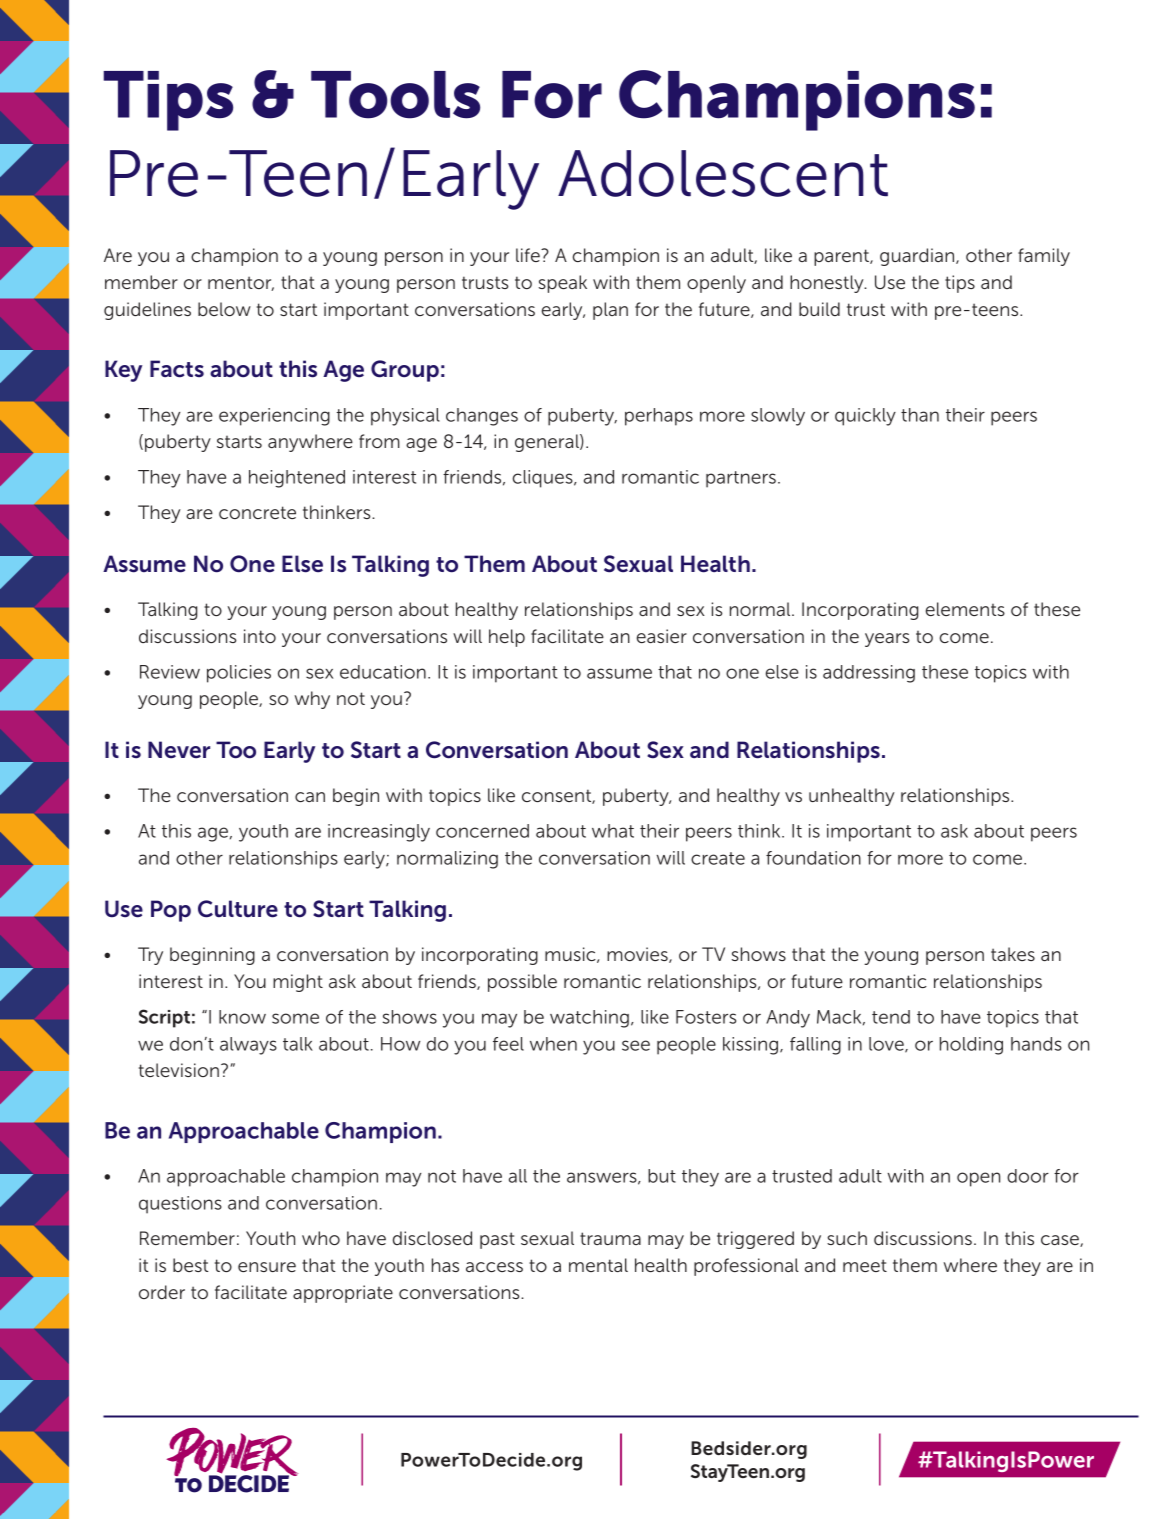 This screenshot has width=1173, height=1519. What do you see at coordinates (613, 831) in the screenshot?
I see `what` at bounding box center [613, 831].
